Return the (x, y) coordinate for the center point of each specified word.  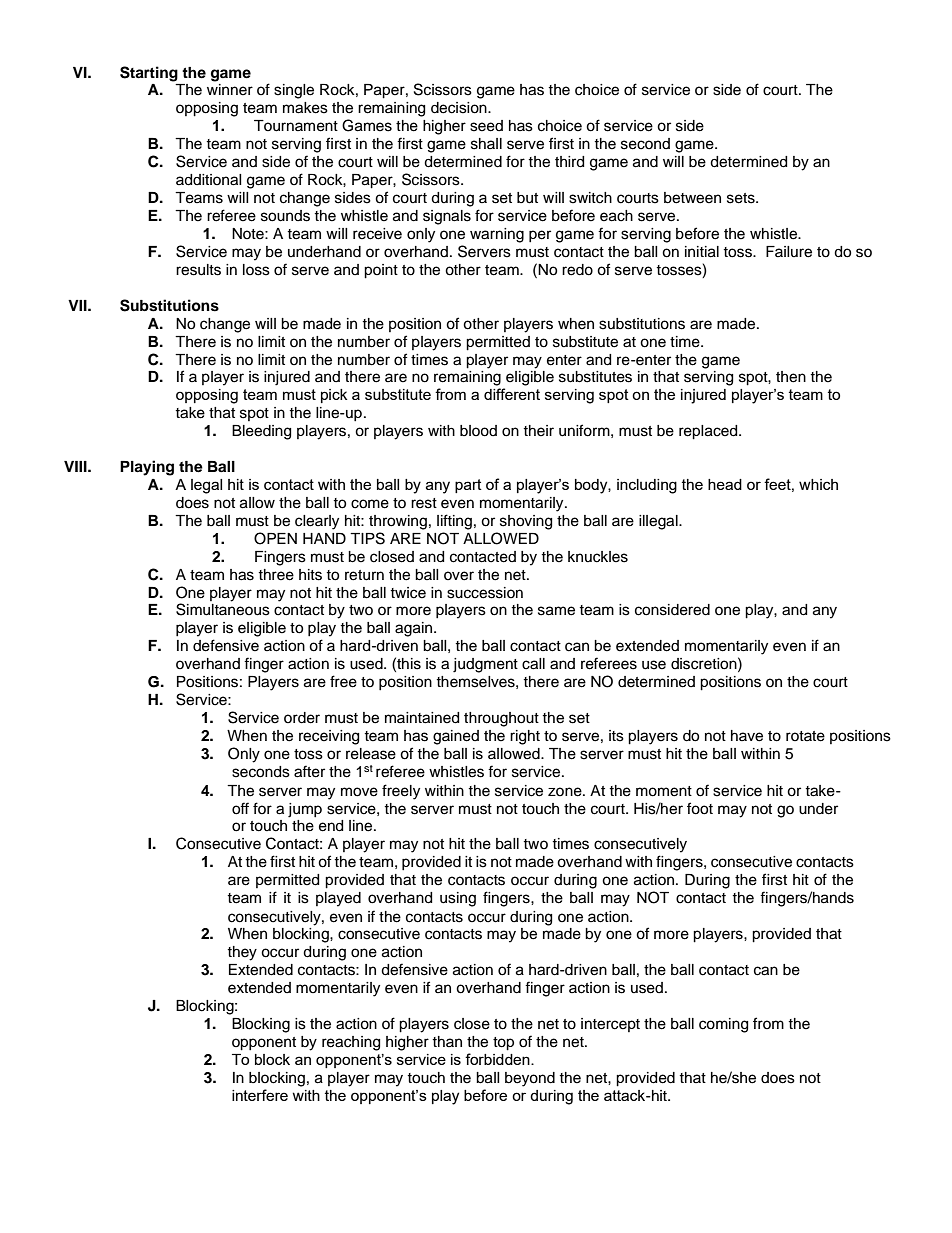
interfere (260, 1095)
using (458, 899)
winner (230, 90)
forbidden (498, 1059)
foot (700, 808)
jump (305, 810)
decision (460, 108)
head (725, 484)
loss (256, 270)
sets (742, 198)
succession (485, 593)
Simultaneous (223, 609)
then (791, 377)
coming (723, 1025)
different (512, 394)
